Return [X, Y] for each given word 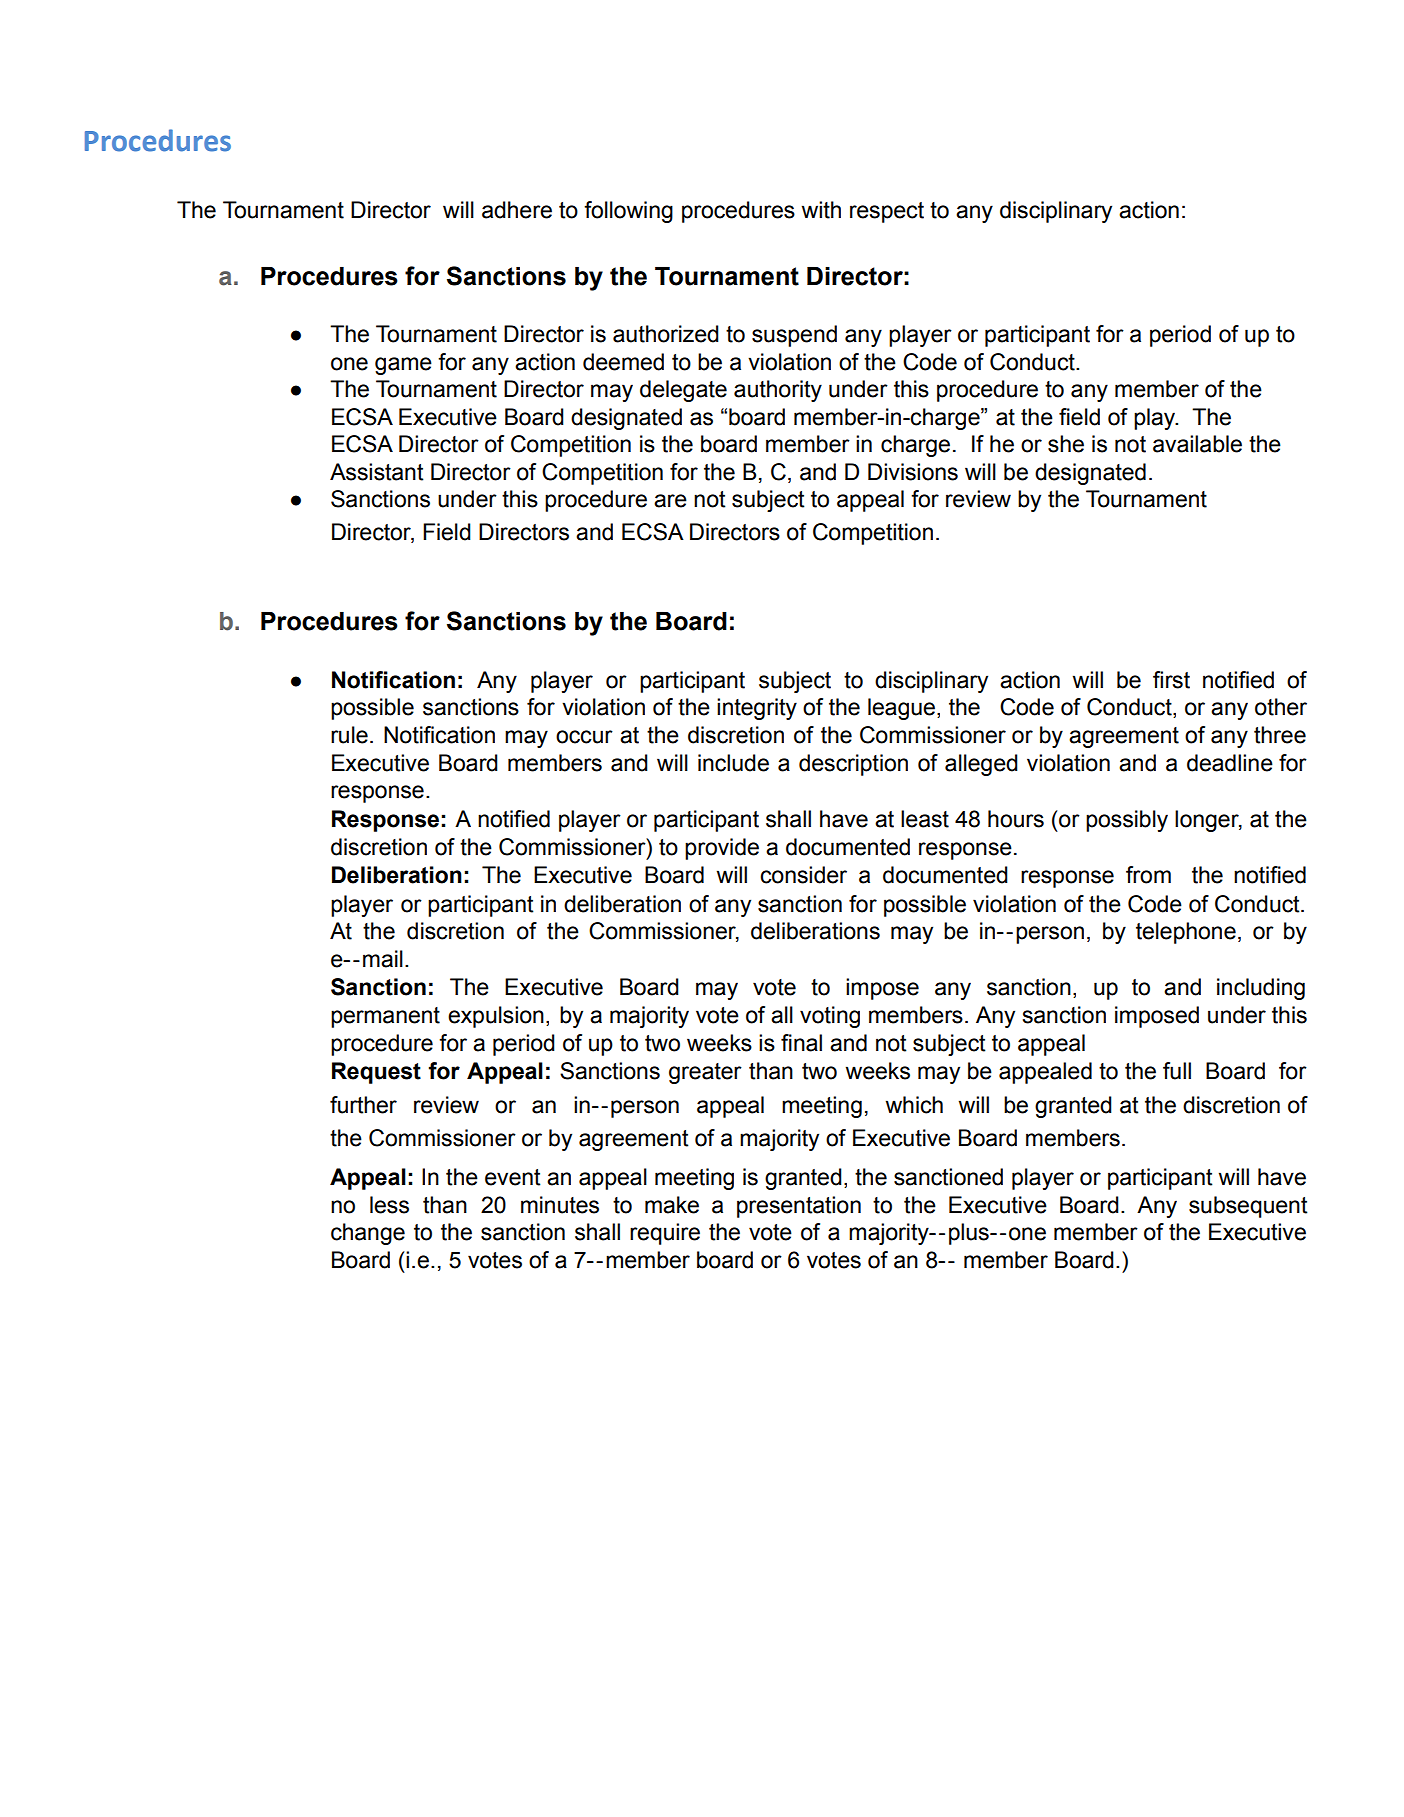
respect [887, 212]
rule [349, 735]
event [513, 1177]
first [1171, 680]
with [821, 210]
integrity [757, 709]
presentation [799, 1207]
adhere [517, 210]
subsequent [1248, 1207]
